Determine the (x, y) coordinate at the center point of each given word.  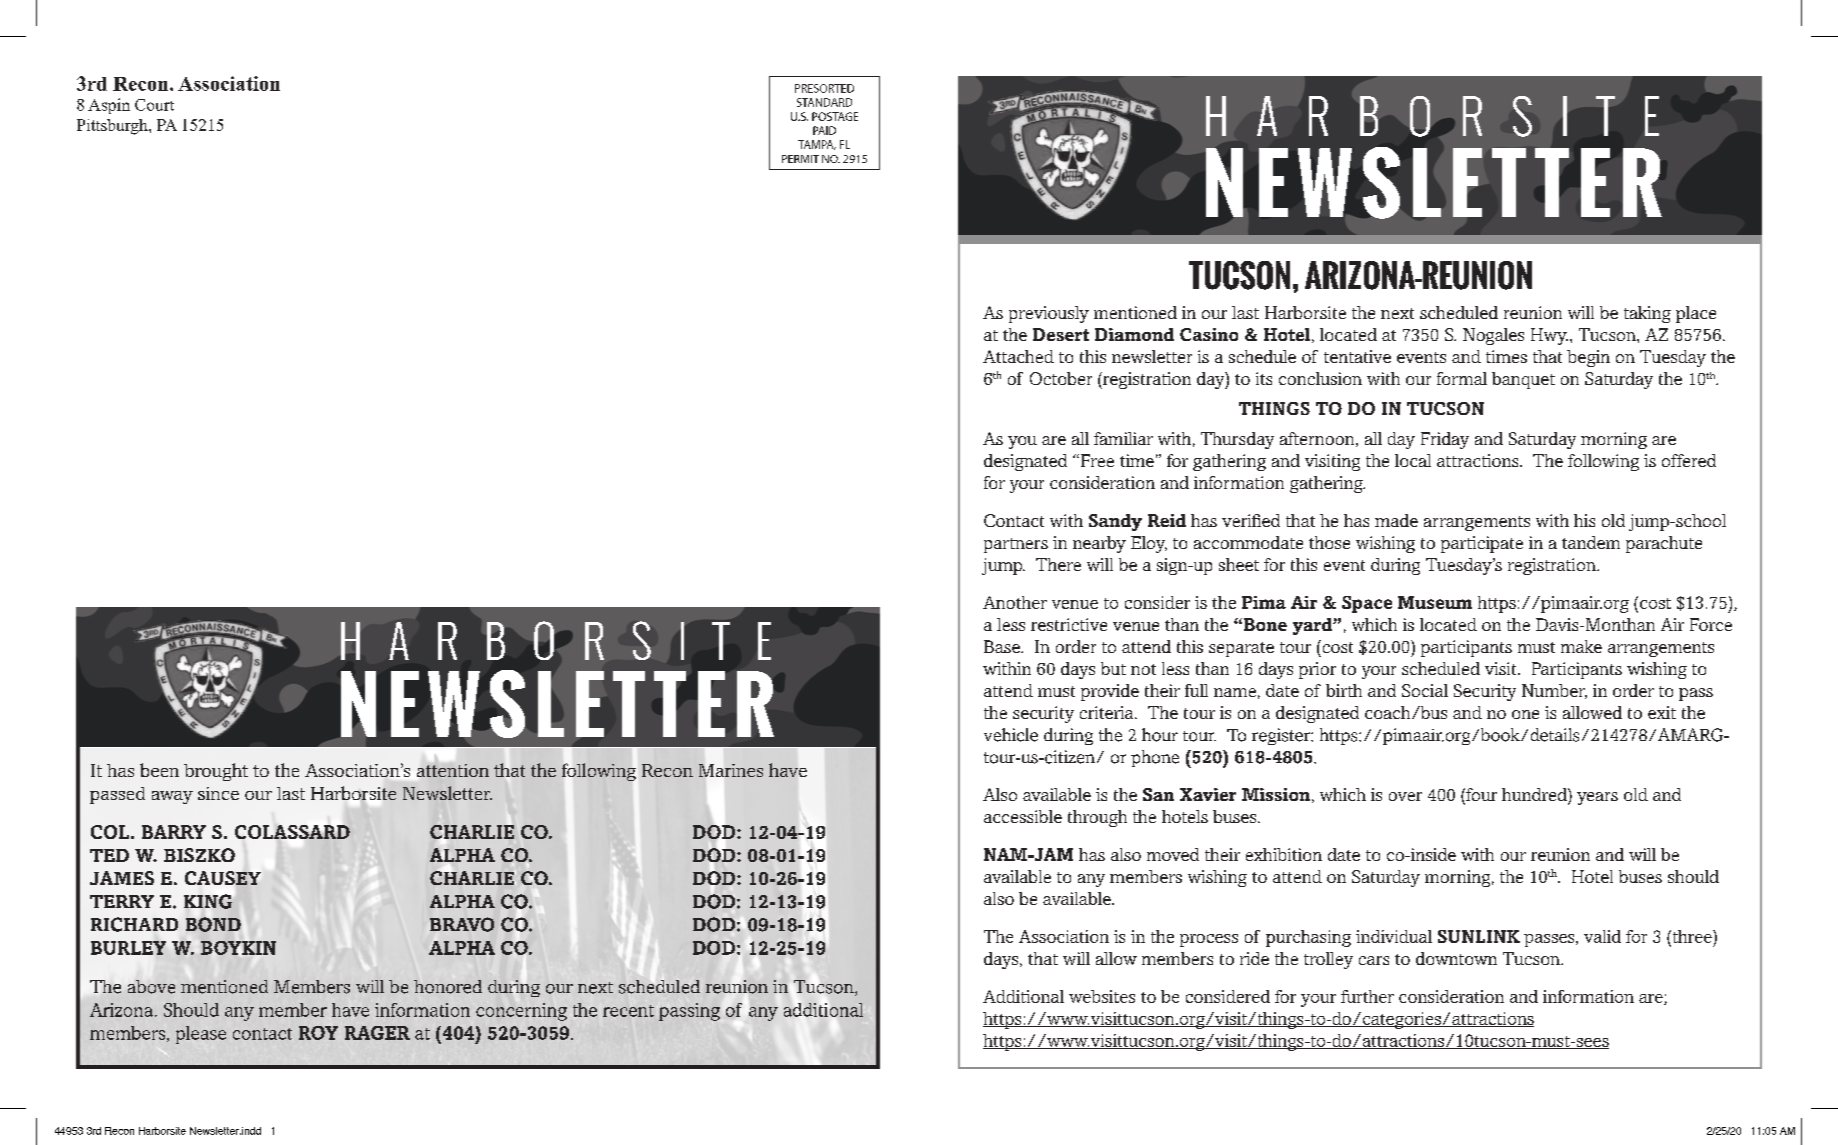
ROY (318, 1033)
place (1696, 314)
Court (154, 105)
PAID (824, 130)
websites (1102, 996)
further (1367, 996)
